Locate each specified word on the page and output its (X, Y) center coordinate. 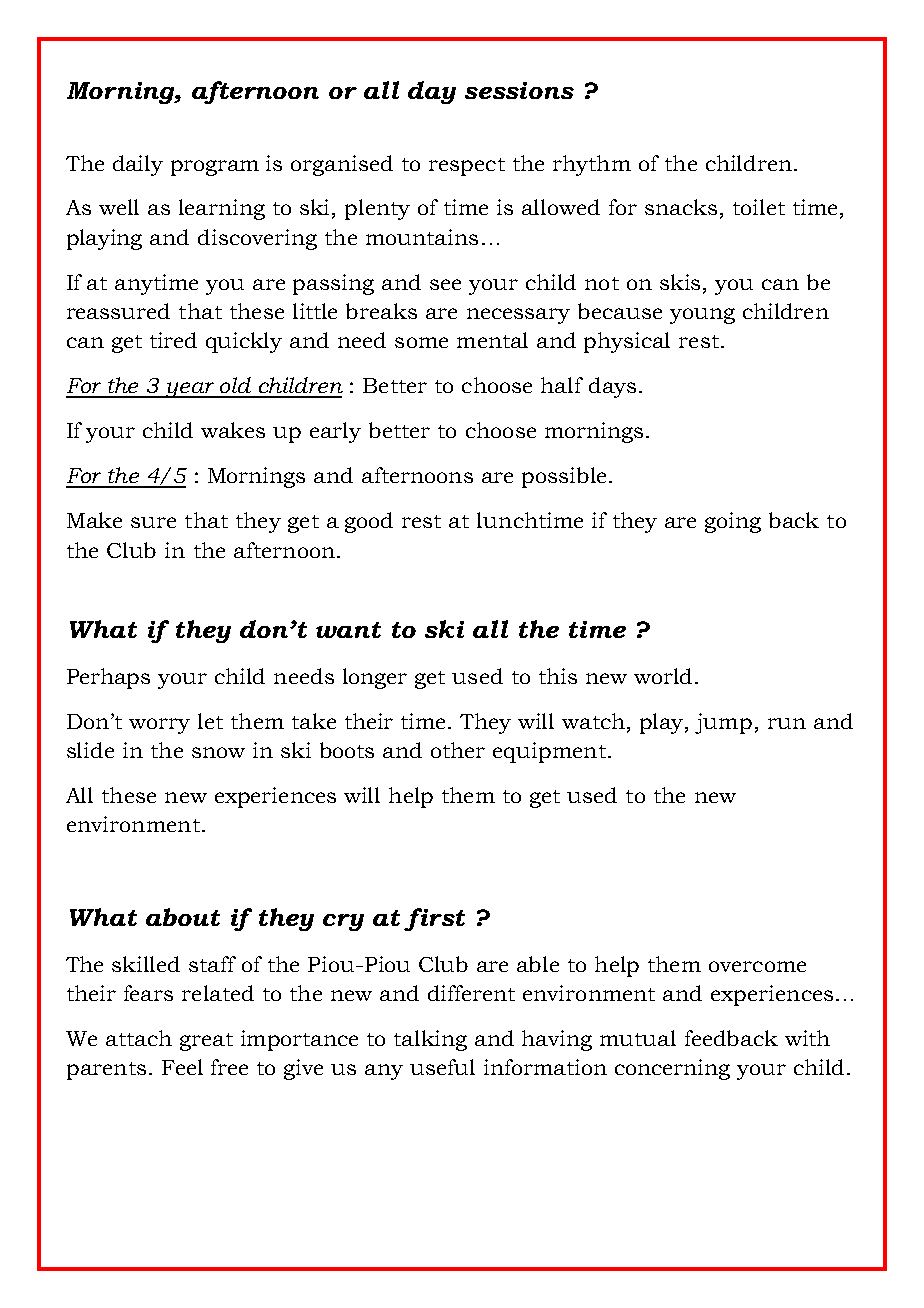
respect (467, 167)
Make (94, 520)
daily (138, 165)
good (369, 522)
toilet (759, 207)
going (733, 522)
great (206, 1042)
